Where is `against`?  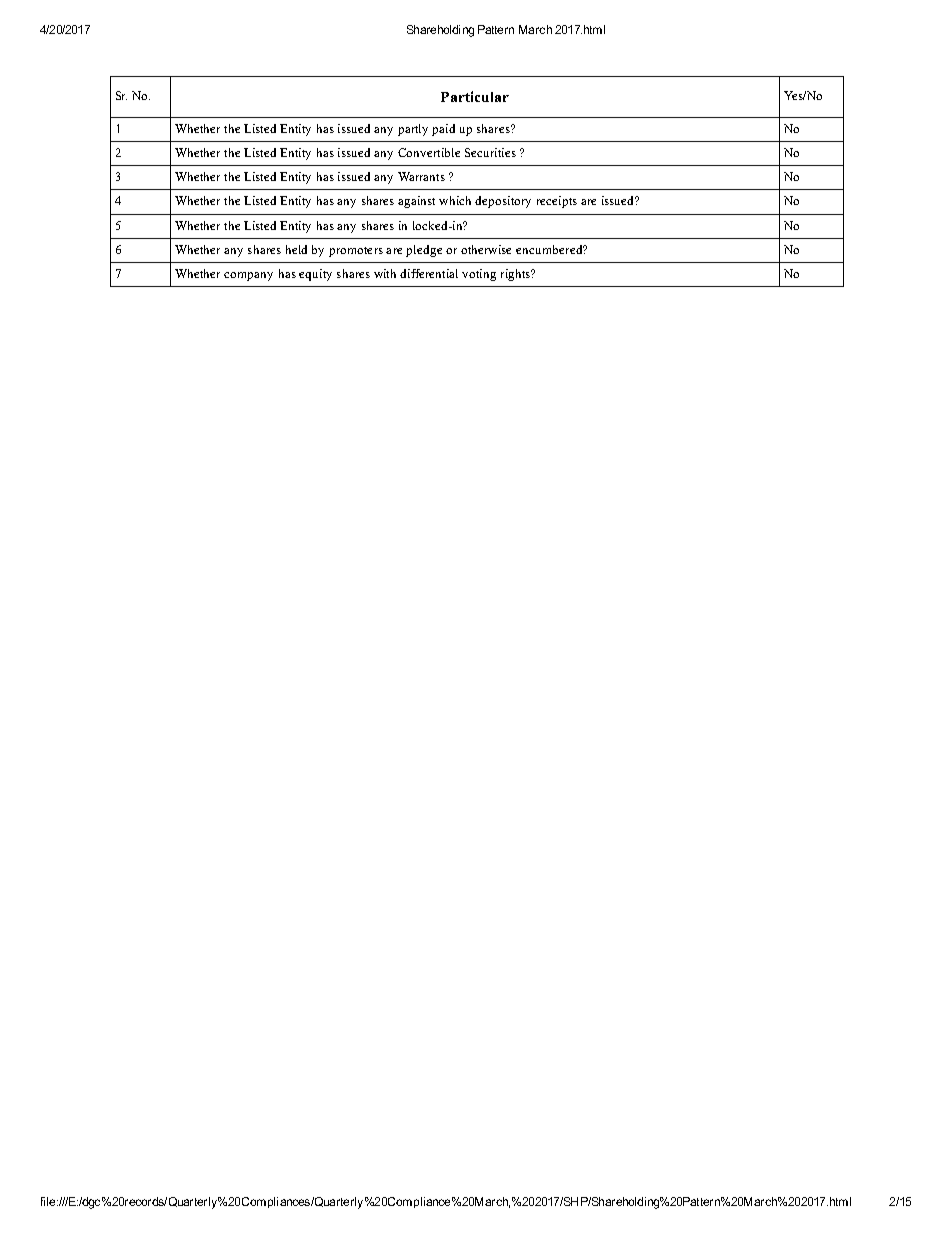
against is located at coordinates (416, 202).
